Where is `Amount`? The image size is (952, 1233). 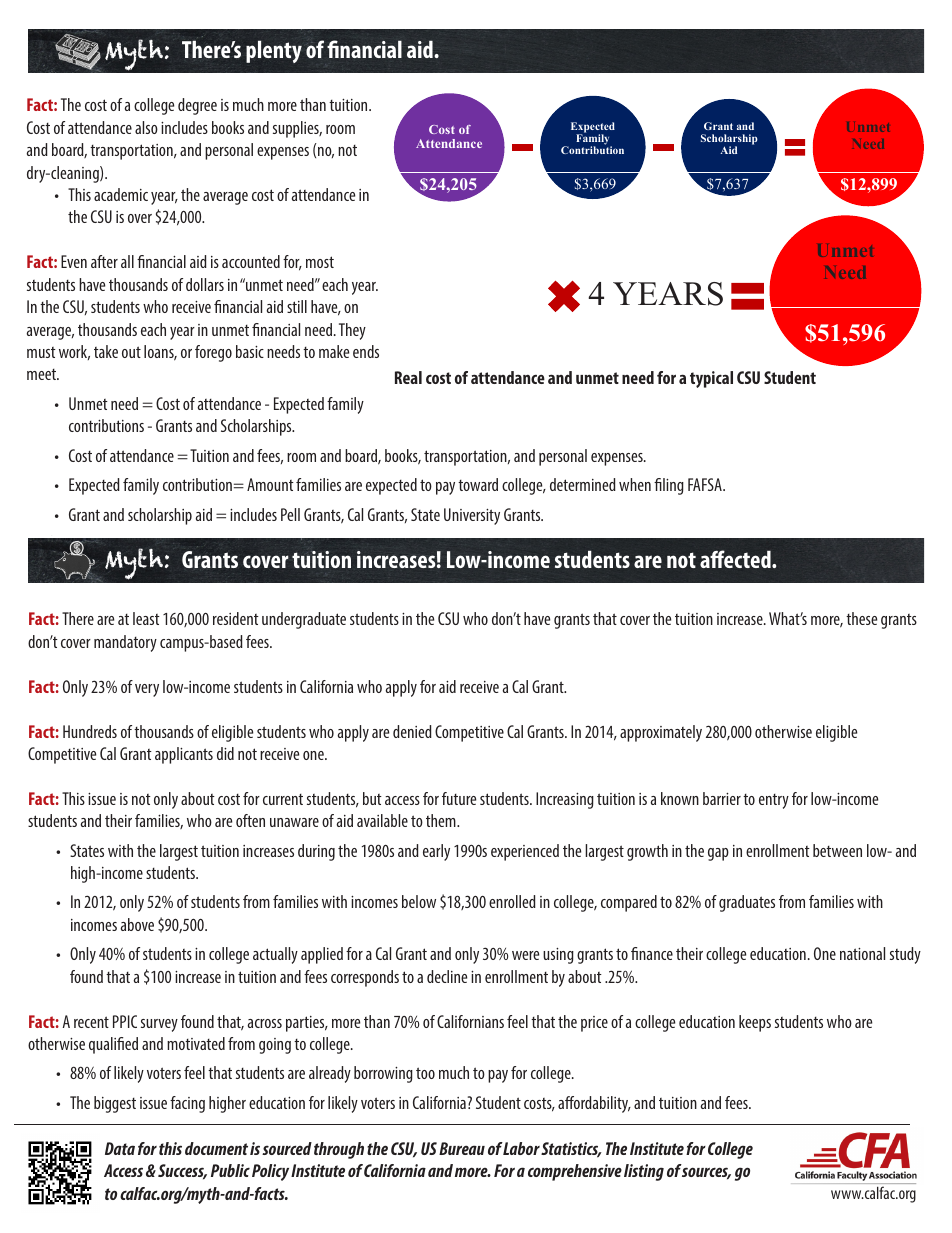
Amount is located at coordinates (270, 484).
